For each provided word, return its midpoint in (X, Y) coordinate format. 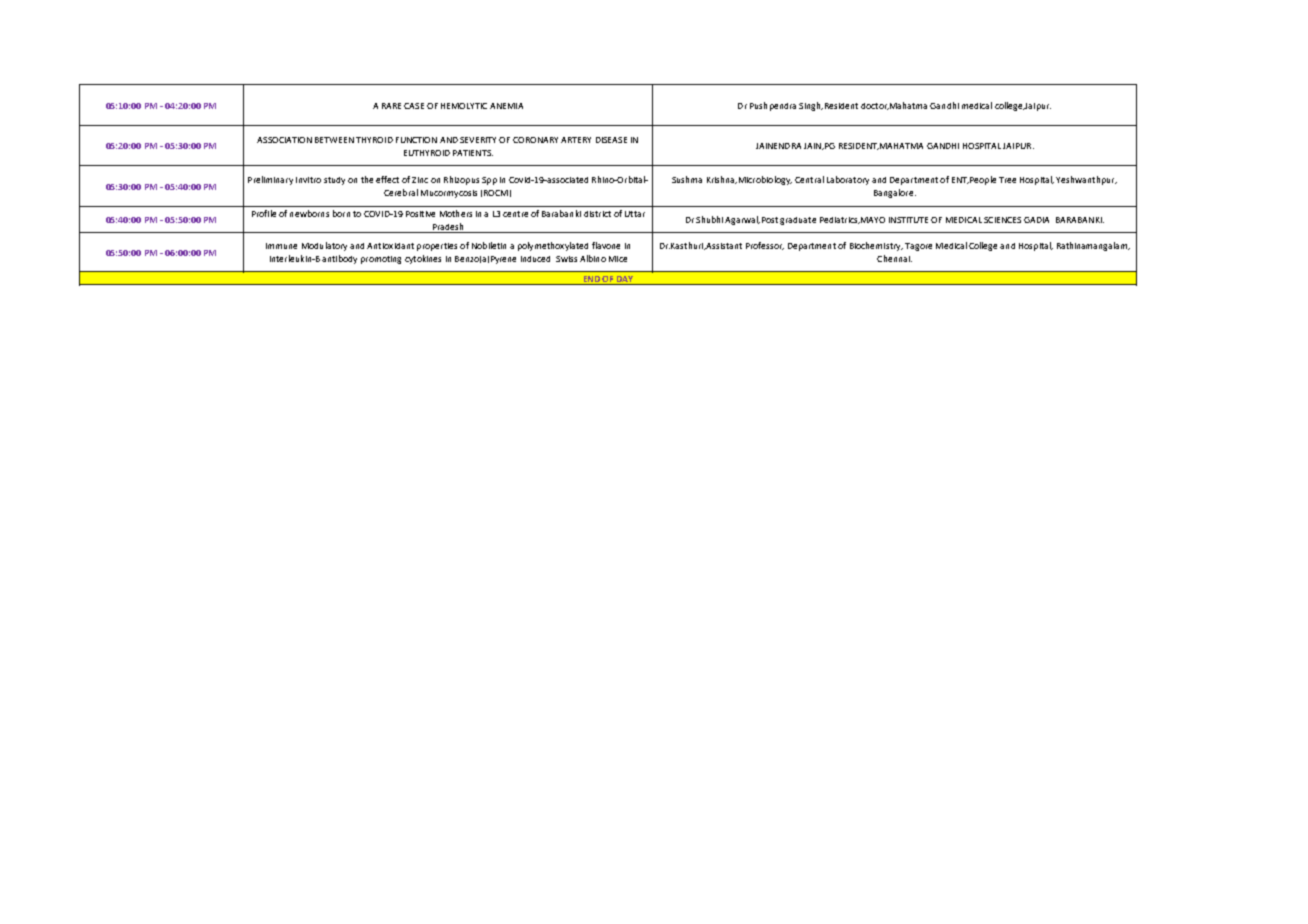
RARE (391, 106)
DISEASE (611, 140)
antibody (339, 259)
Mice (618, 259)
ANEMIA (506, 106)
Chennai (894, 258)
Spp (489, 181)
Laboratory (848, 180)
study (334, 181)
